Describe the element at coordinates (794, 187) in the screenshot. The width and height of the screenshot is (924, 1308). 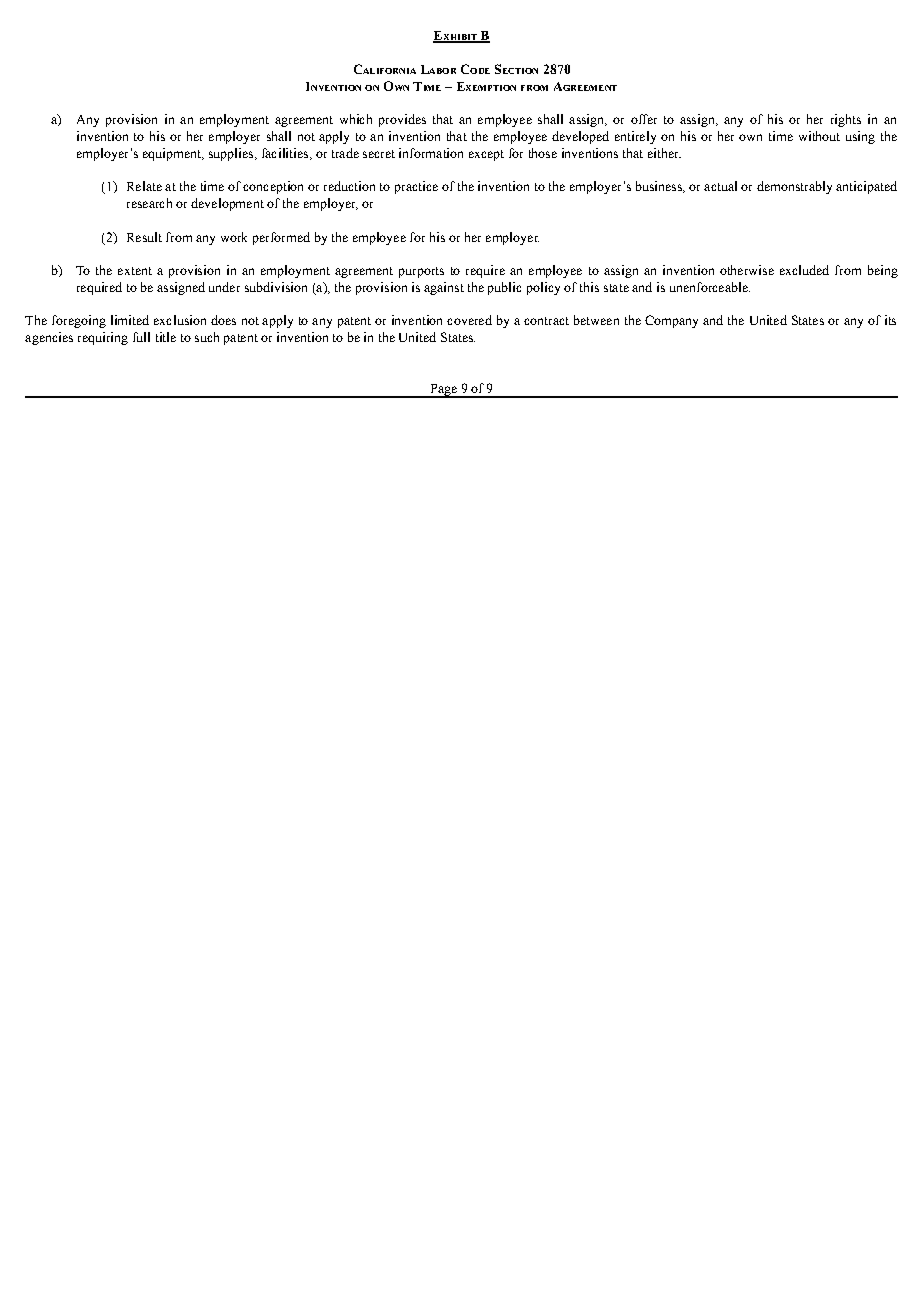
I see `demonstrably` at that location.
